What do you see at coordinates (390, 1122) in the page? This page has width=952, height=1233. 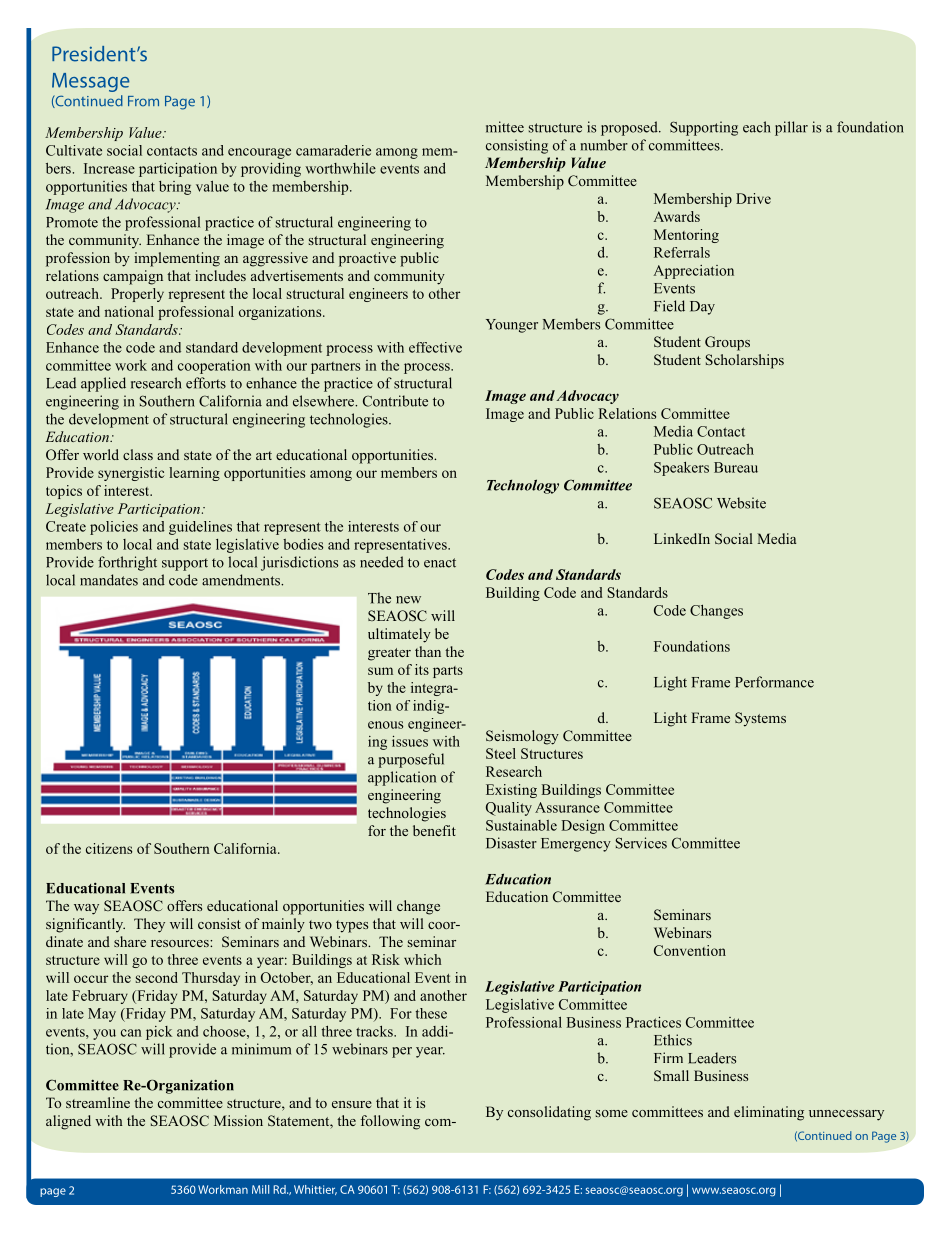 I see `following` at bounding box center [390, 1122].
